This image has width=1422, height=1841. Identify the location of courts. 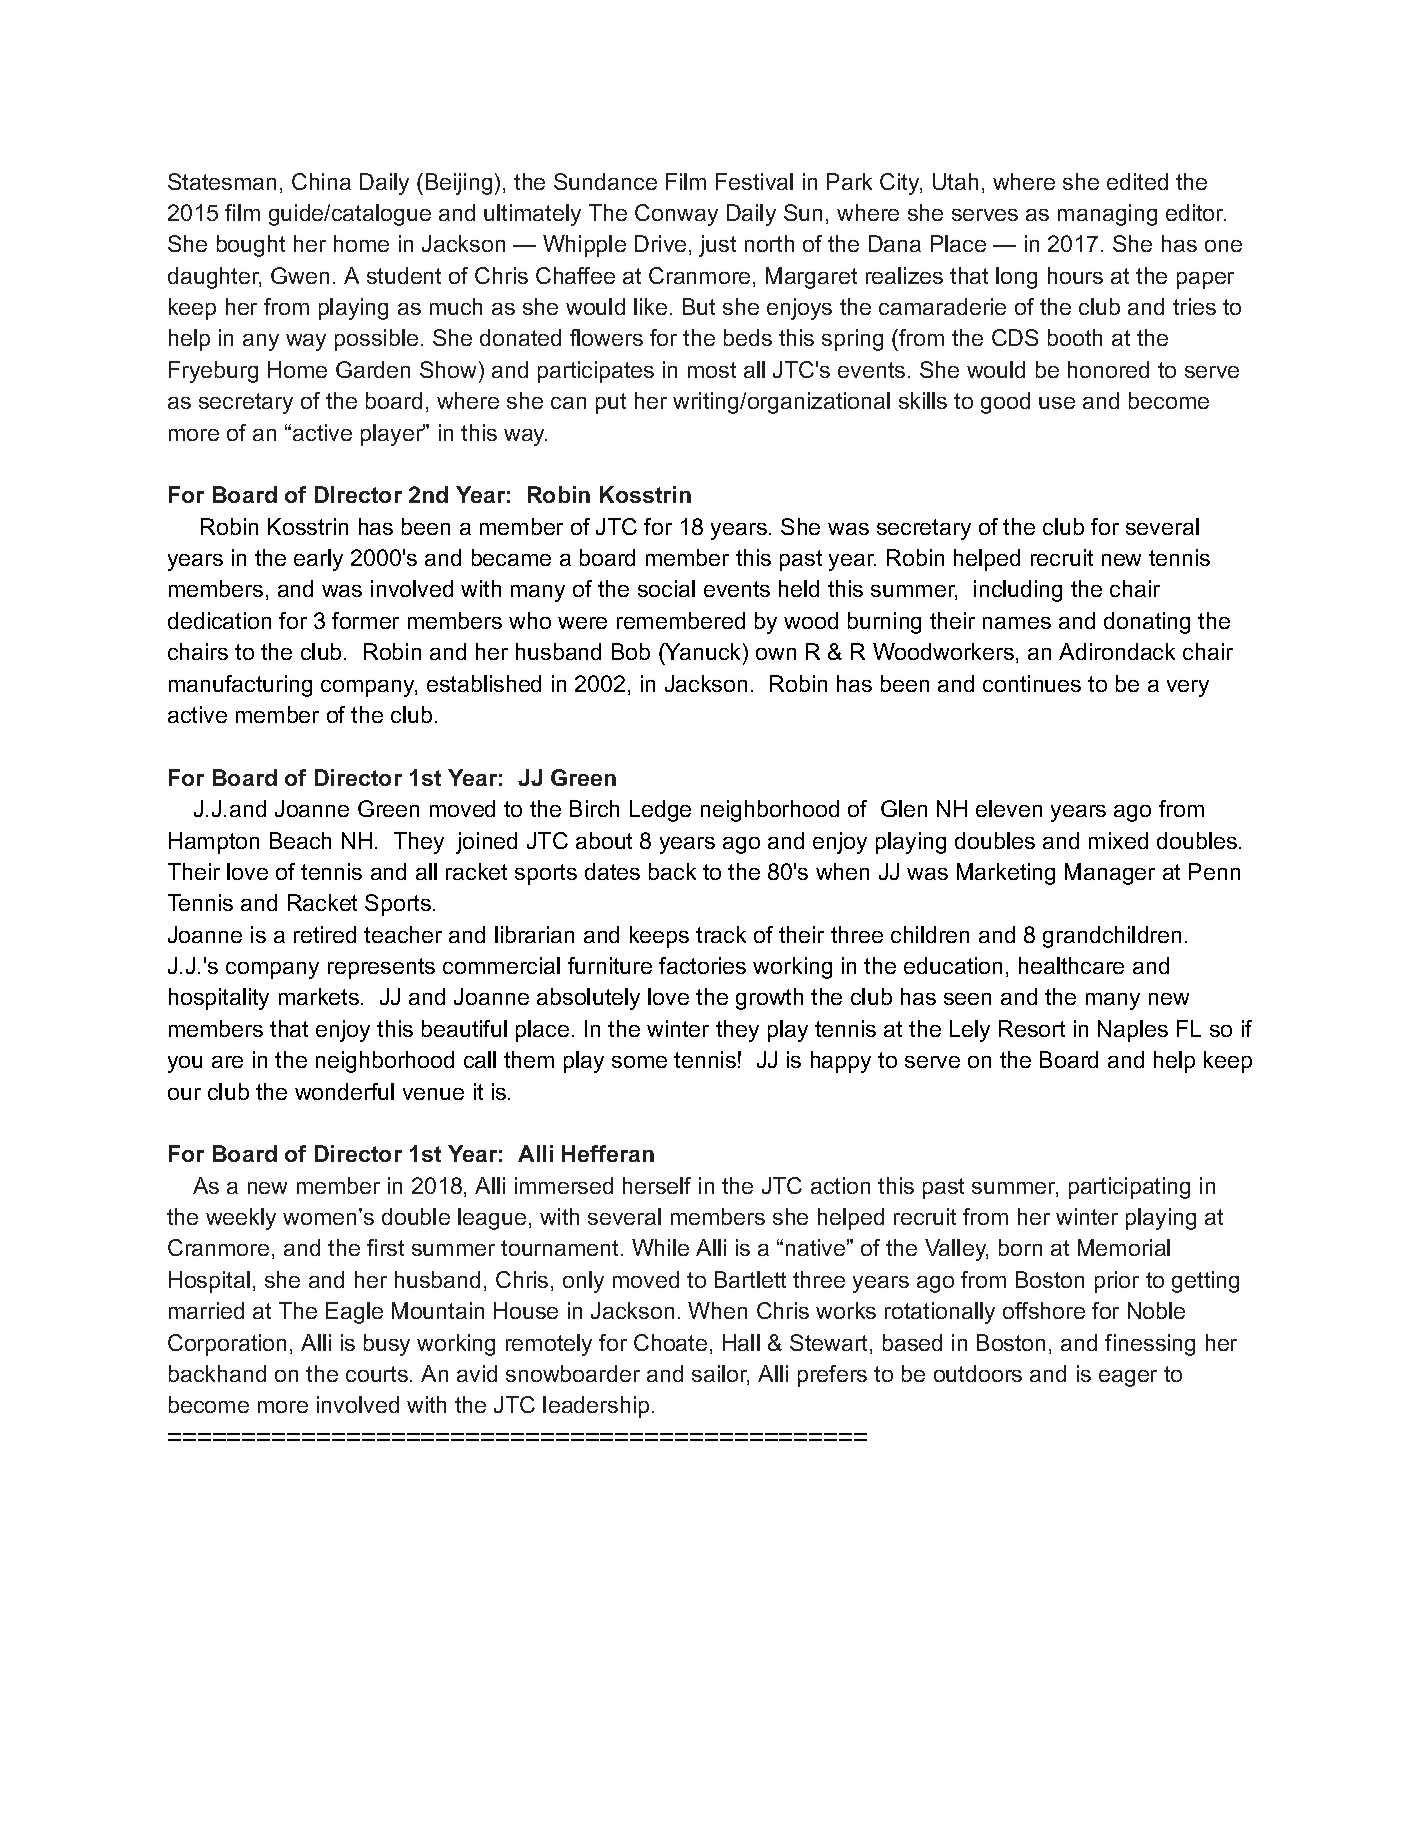
(377, 1374).
